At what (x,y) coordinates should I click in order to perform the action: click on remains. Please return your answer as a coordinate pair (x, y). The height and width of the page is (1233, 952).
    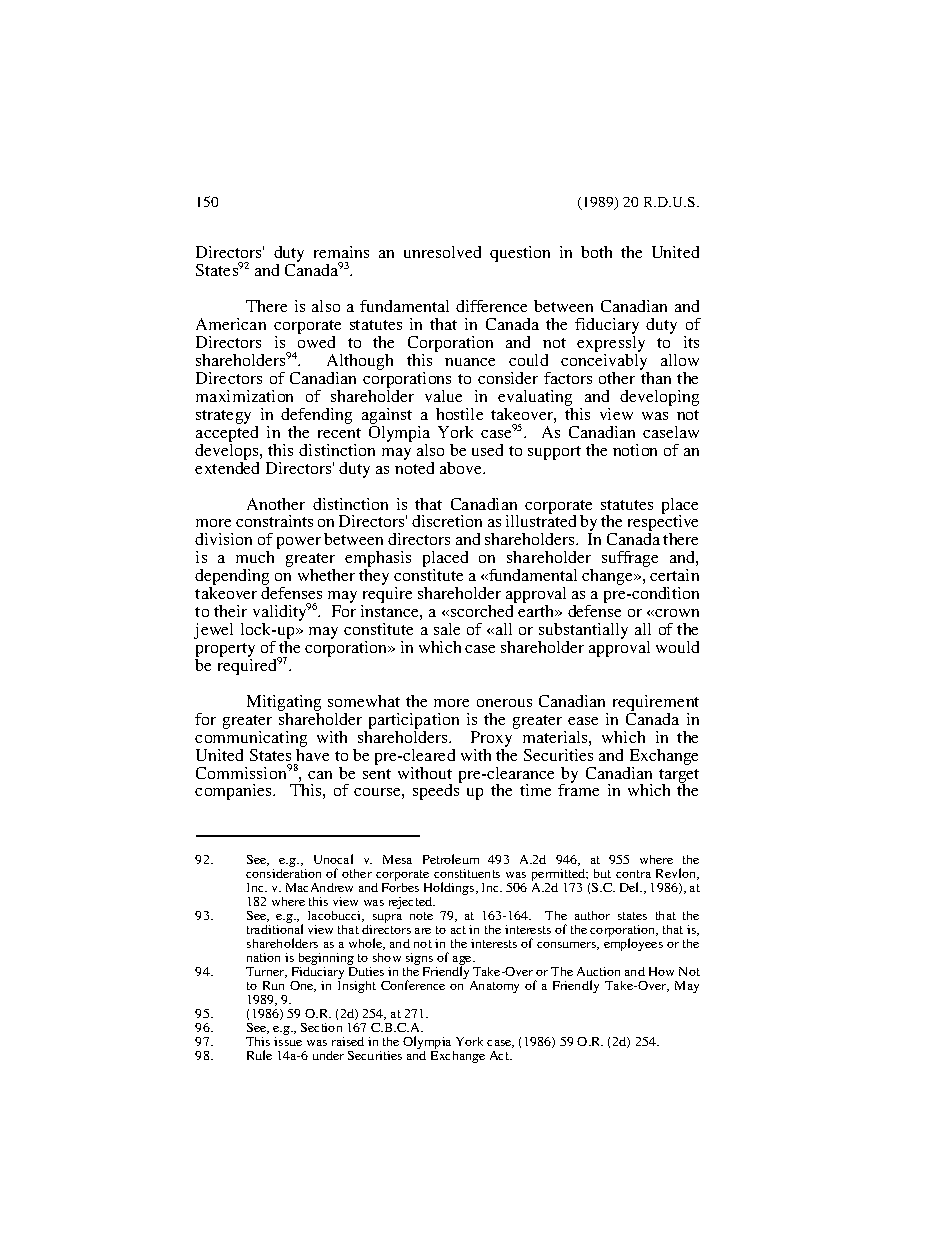
    Looking at the image, I should click on (341, 252).
